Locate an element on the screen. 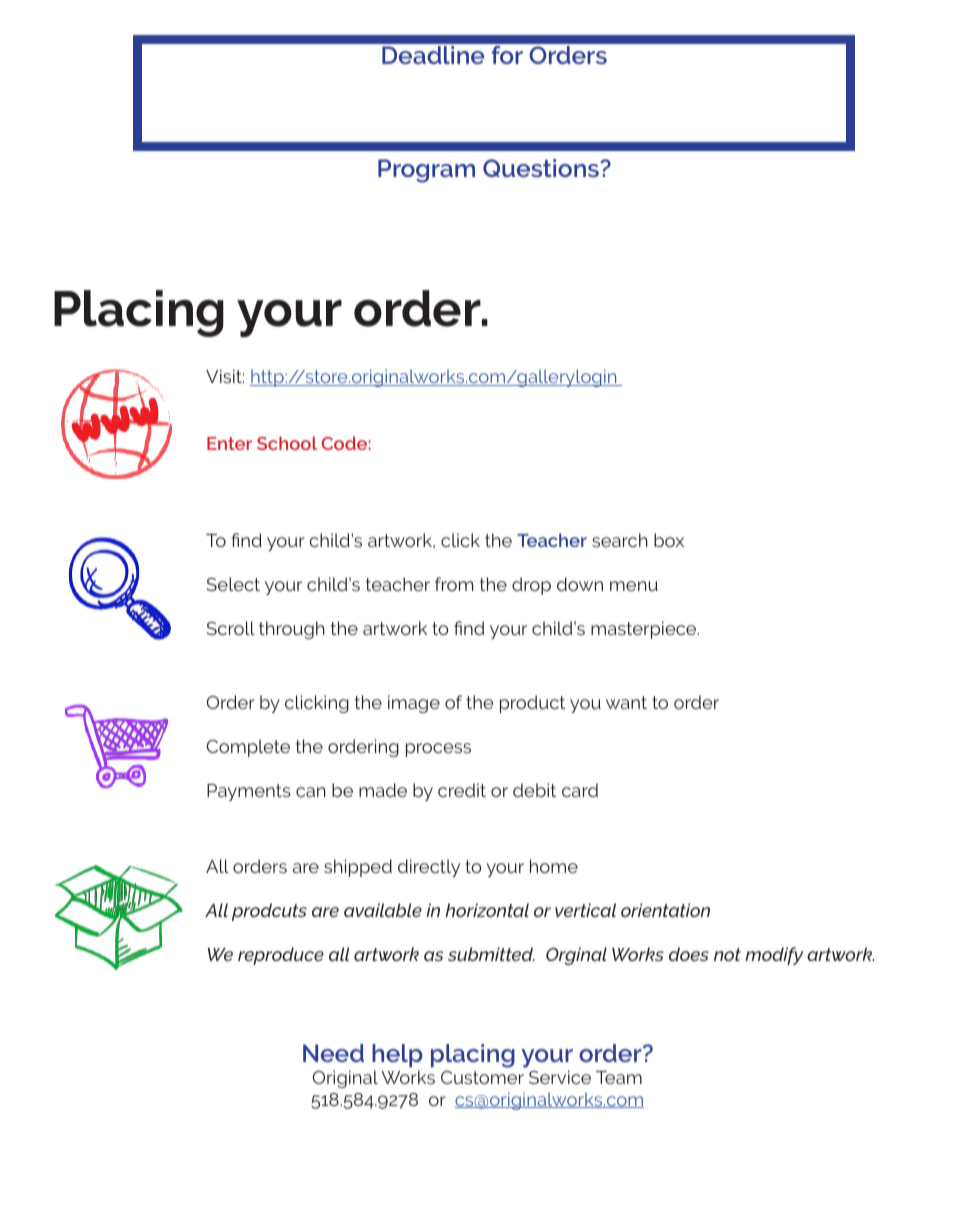 Image resolution: width=955 pixels, height=1232 pixels. home is located at coordinates (554, 866).
